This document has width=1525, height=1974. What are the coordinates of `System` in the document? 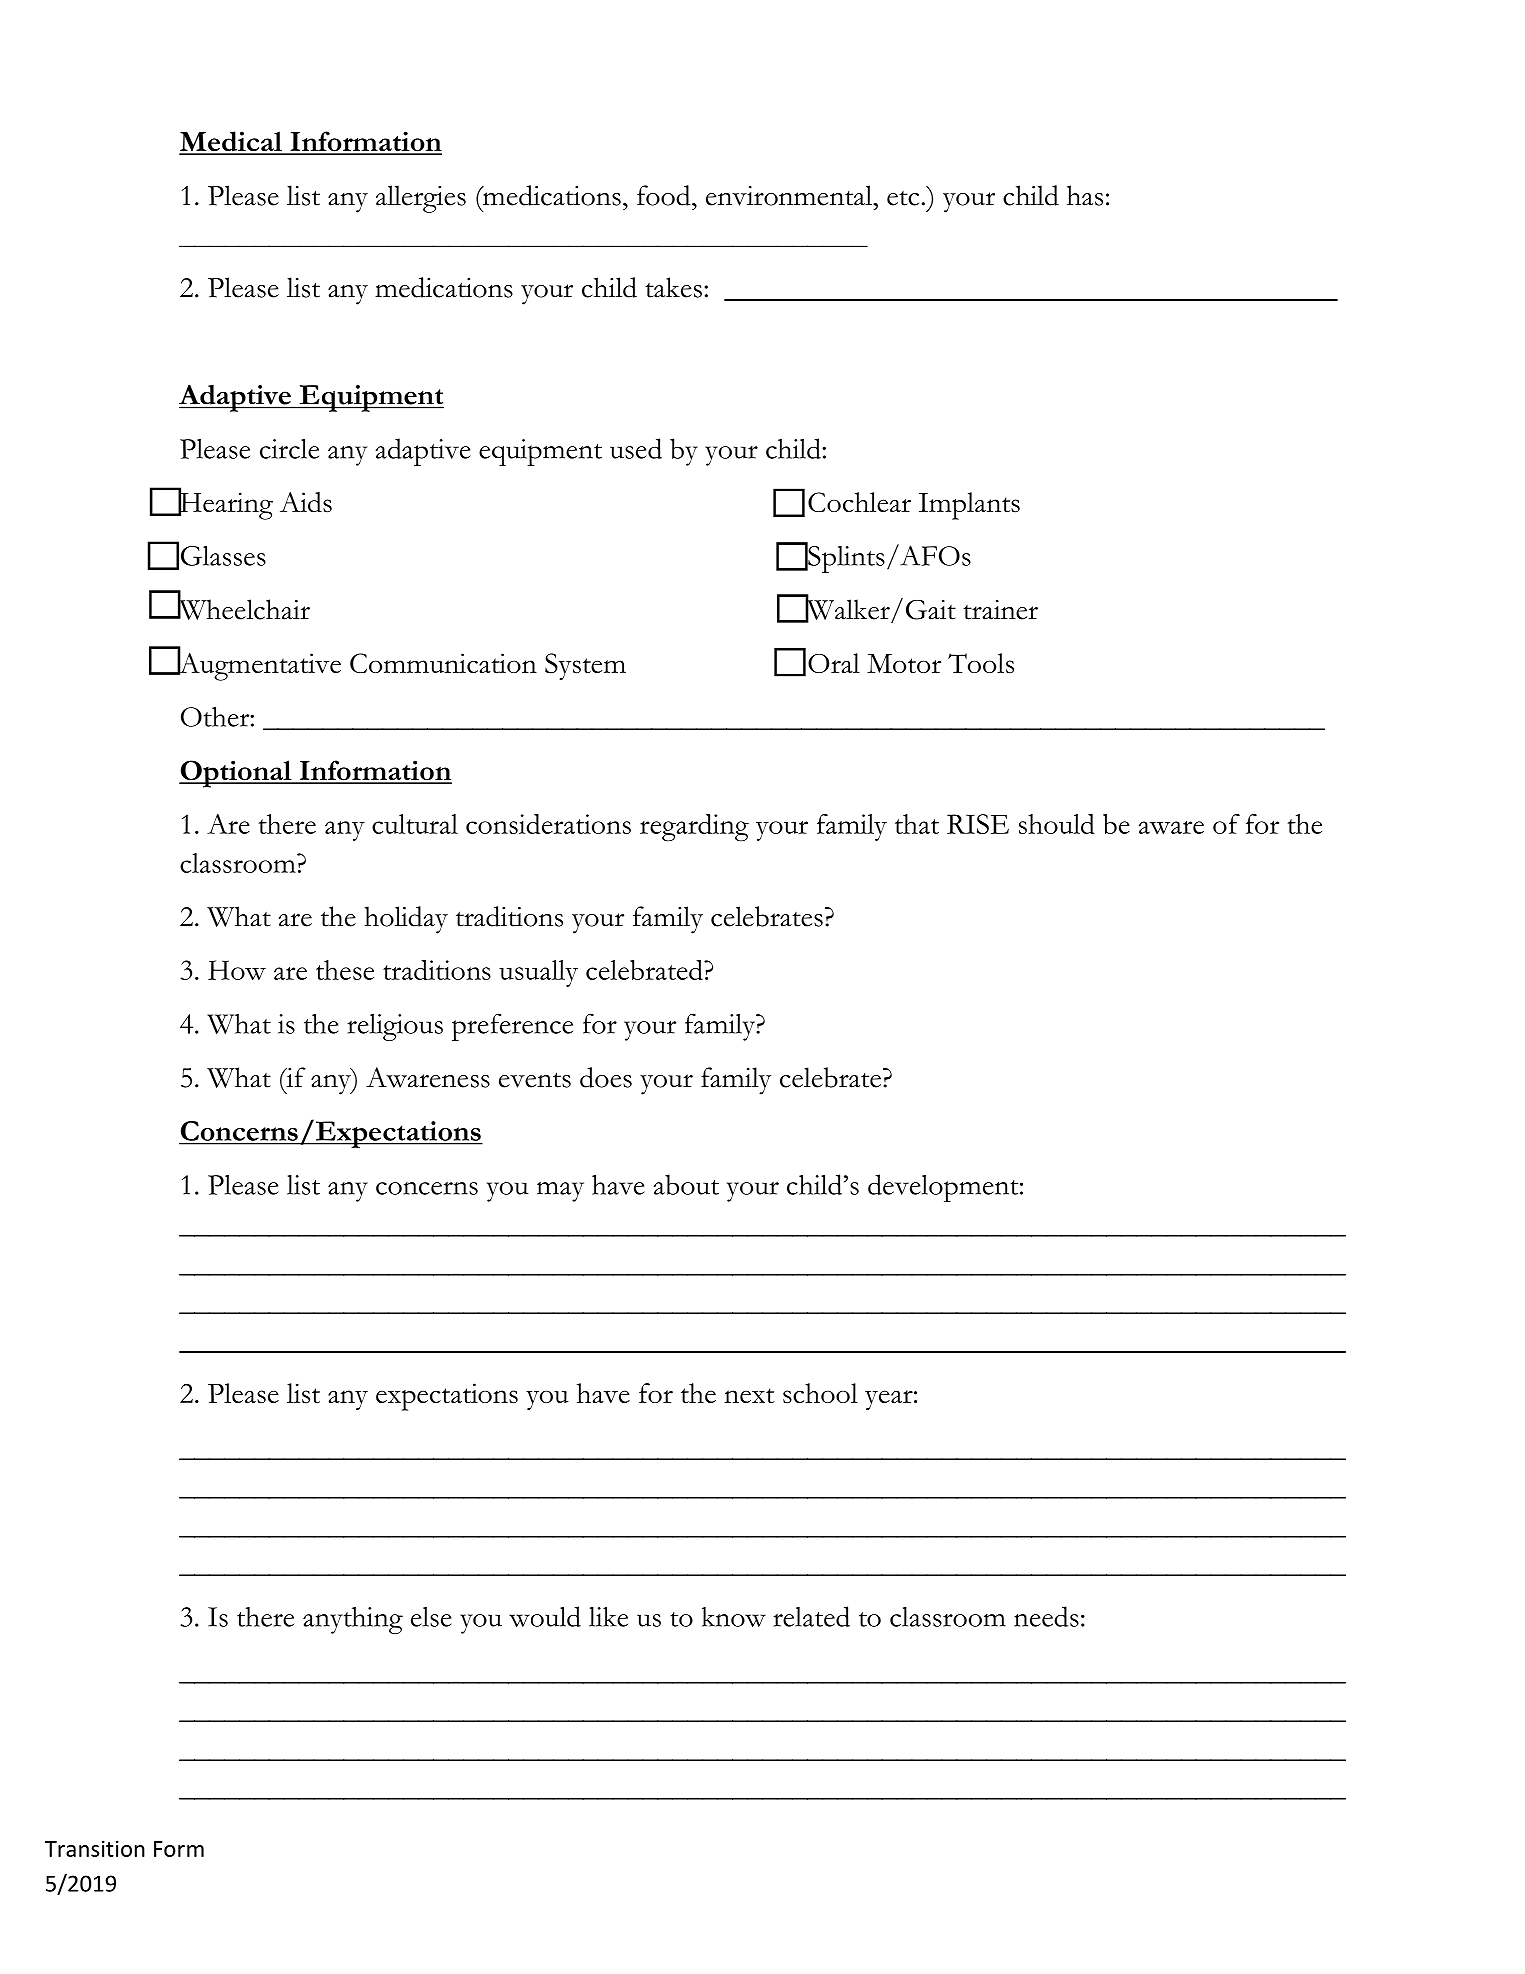 It's located at (585, 666).
